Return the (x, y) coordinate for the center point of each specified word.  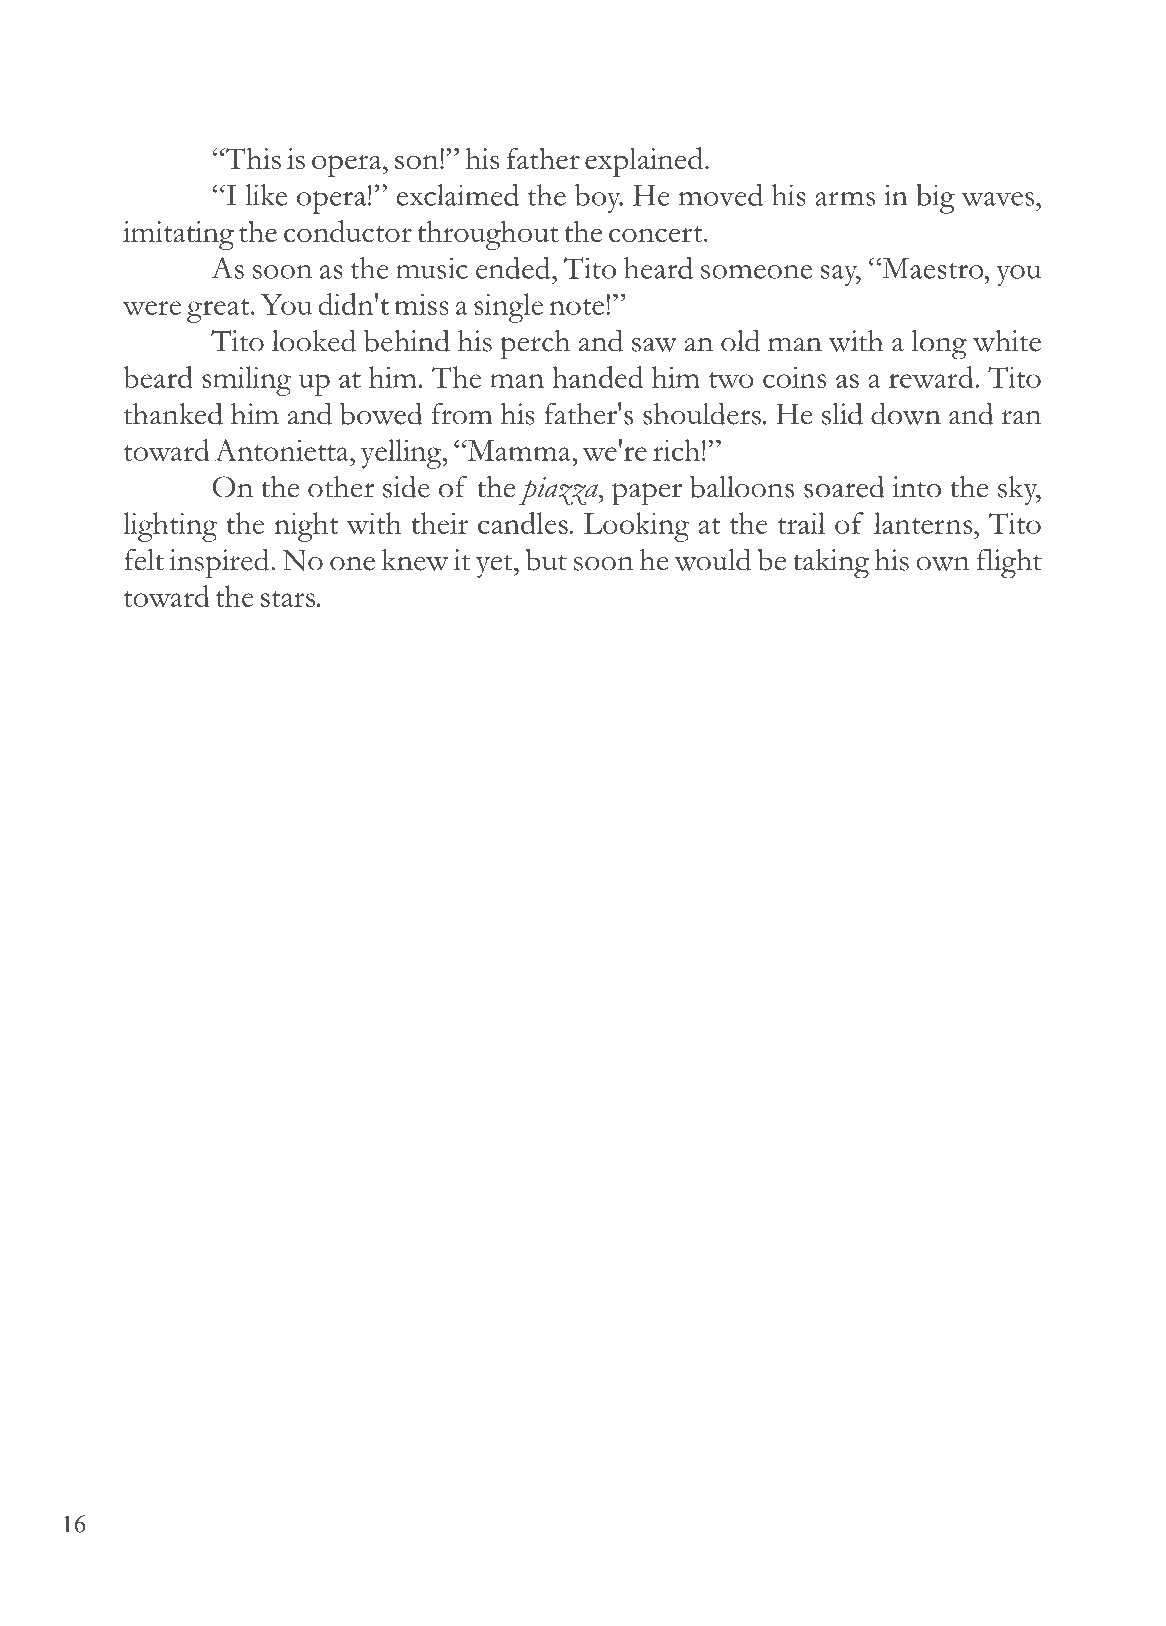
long (939, 345)
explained (645, 162)
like (266, 195)
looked (314, 340)
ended (514, 268)
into (916, 487)
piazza (559, 491)
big (935, 199)
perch (535, 345)
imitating (178, 235)
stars (288, 599)
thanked (173, 413)
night (306, 527)
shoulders (702, 413)
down (906, 413)
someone (756, 272)
